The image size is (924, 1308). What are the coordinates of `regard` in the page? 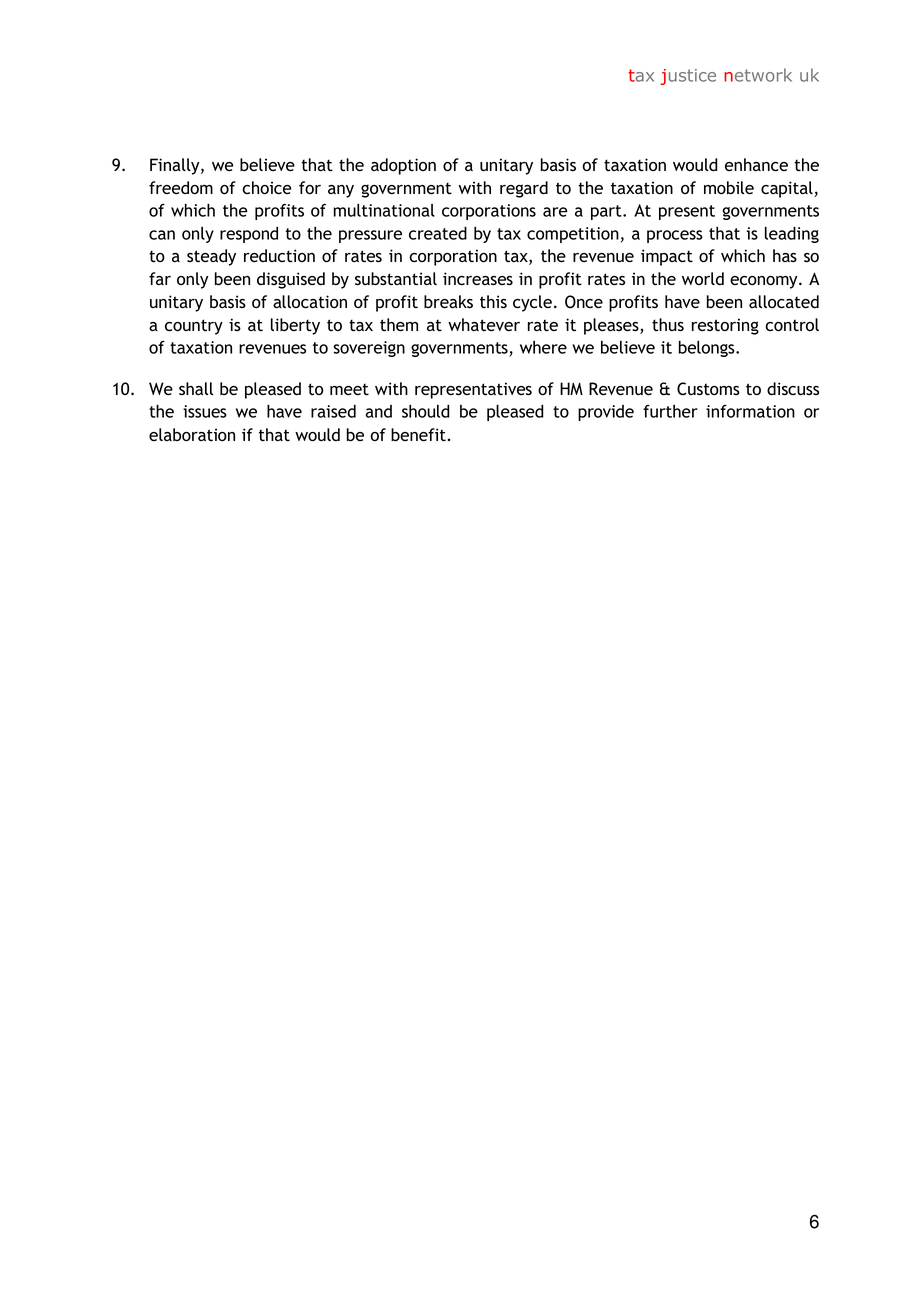 It's located at (524, 189).
